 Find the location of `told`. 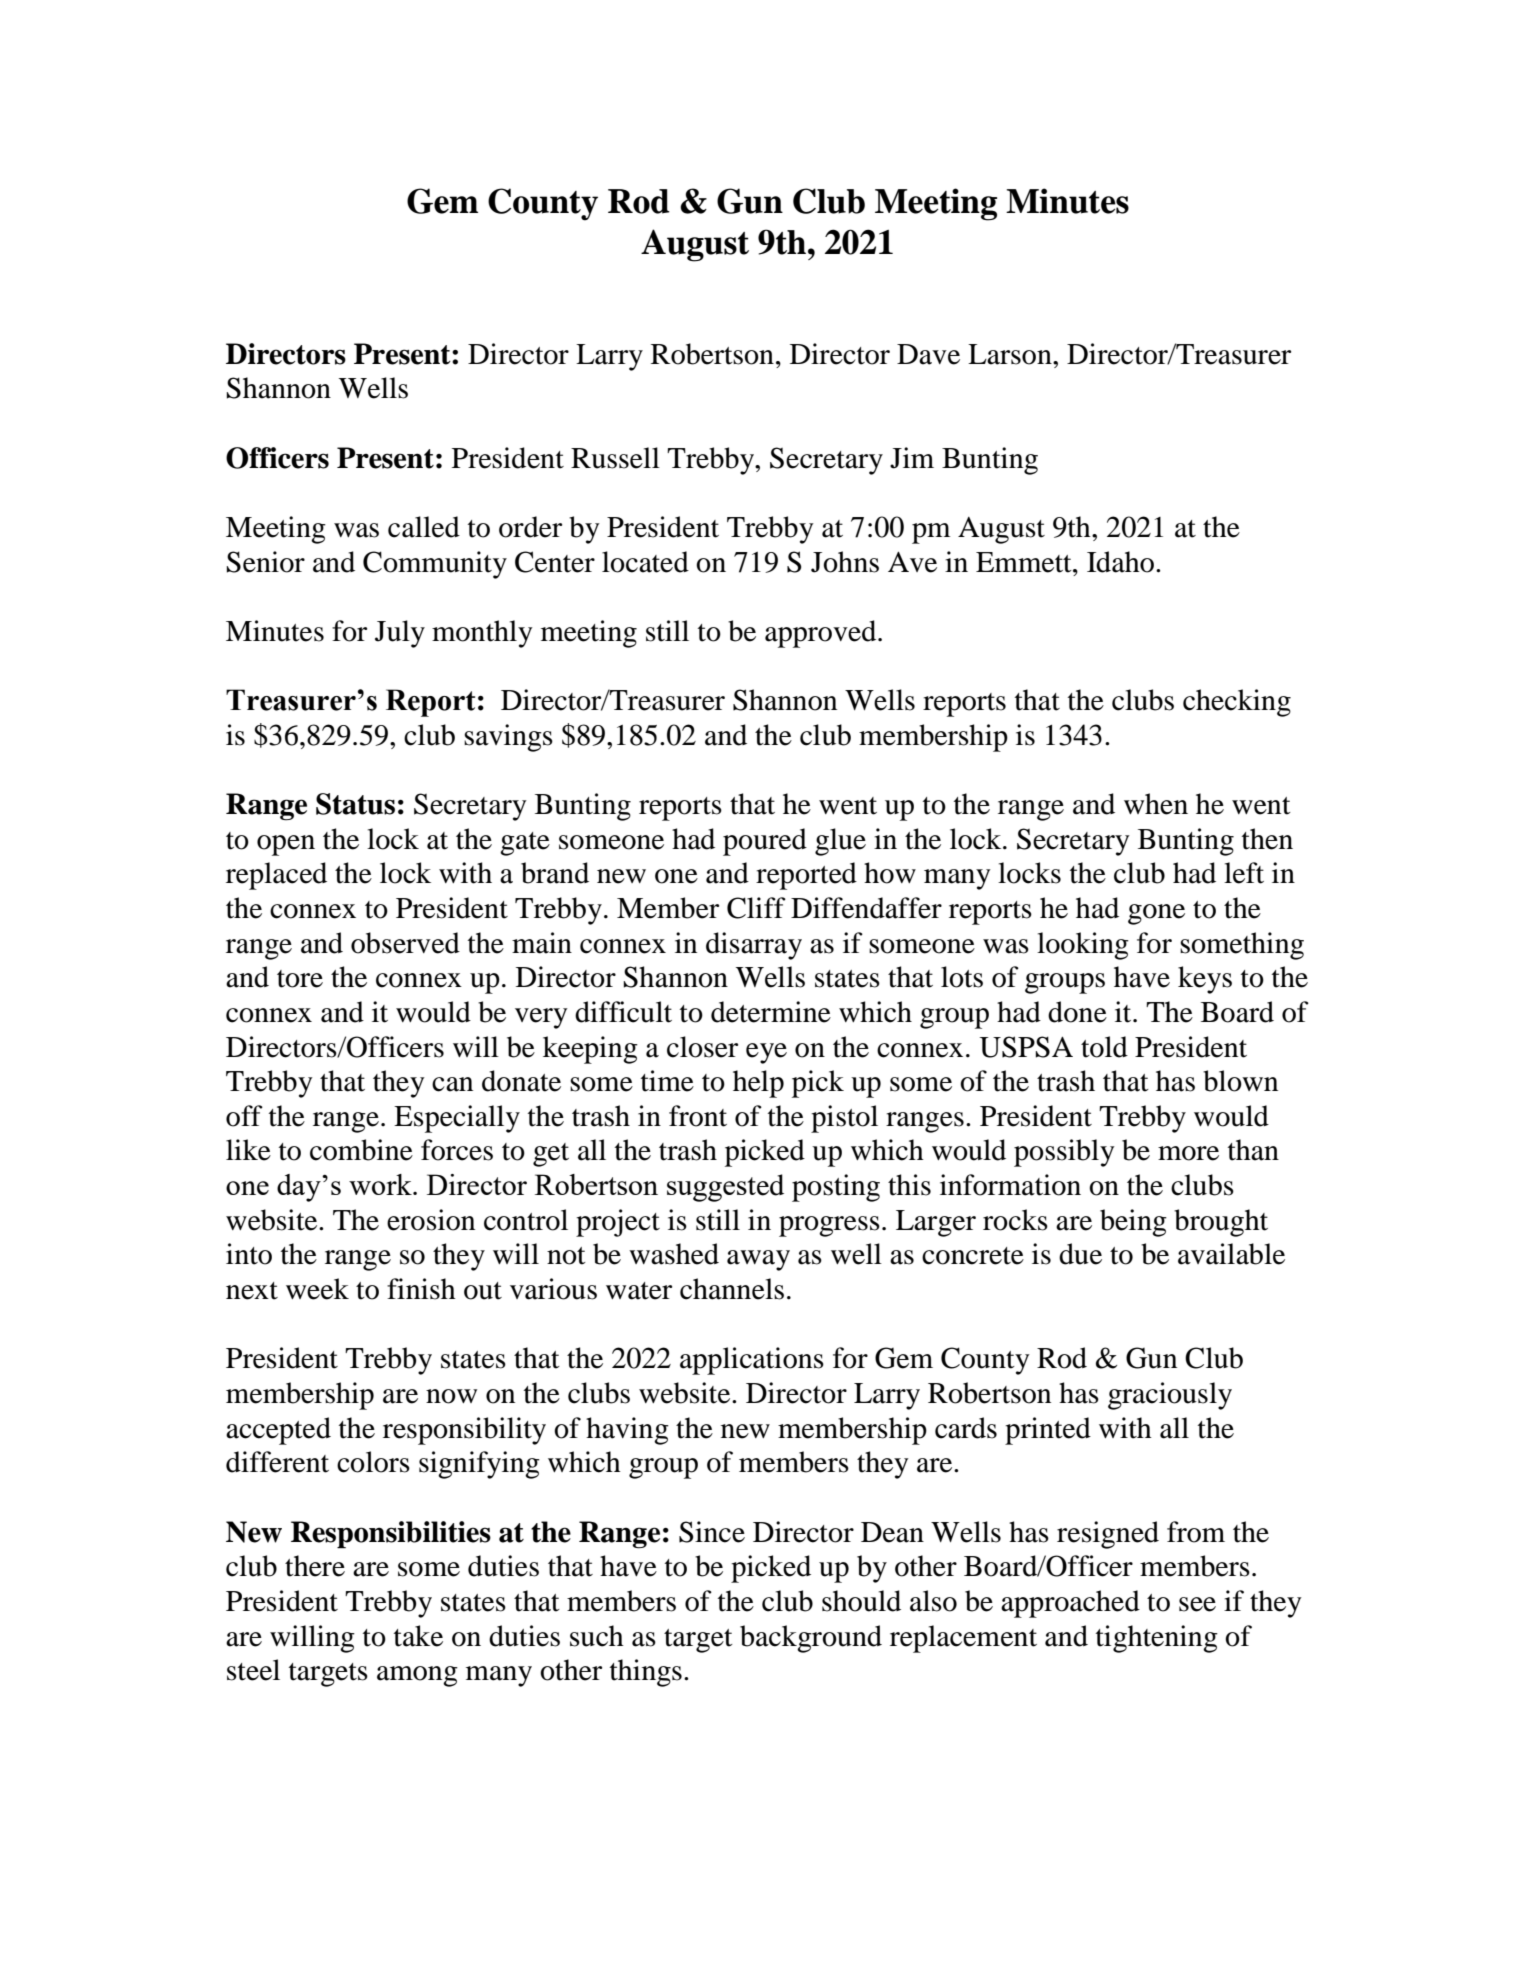

told is located at coordinates (1104, 1047).
